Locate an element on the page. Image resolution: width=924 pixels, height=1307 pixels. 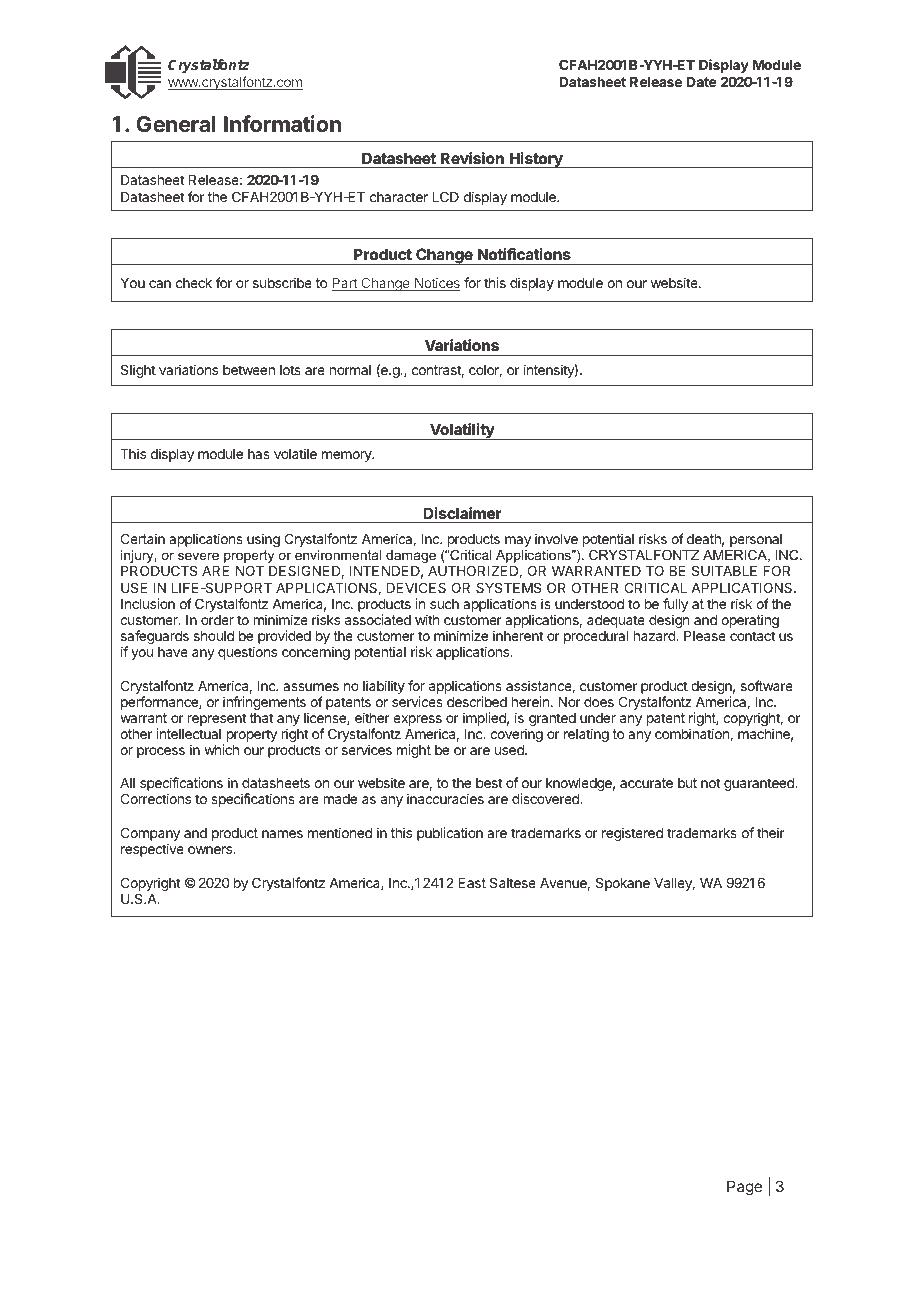
East is located at coordinates (472, 883).
